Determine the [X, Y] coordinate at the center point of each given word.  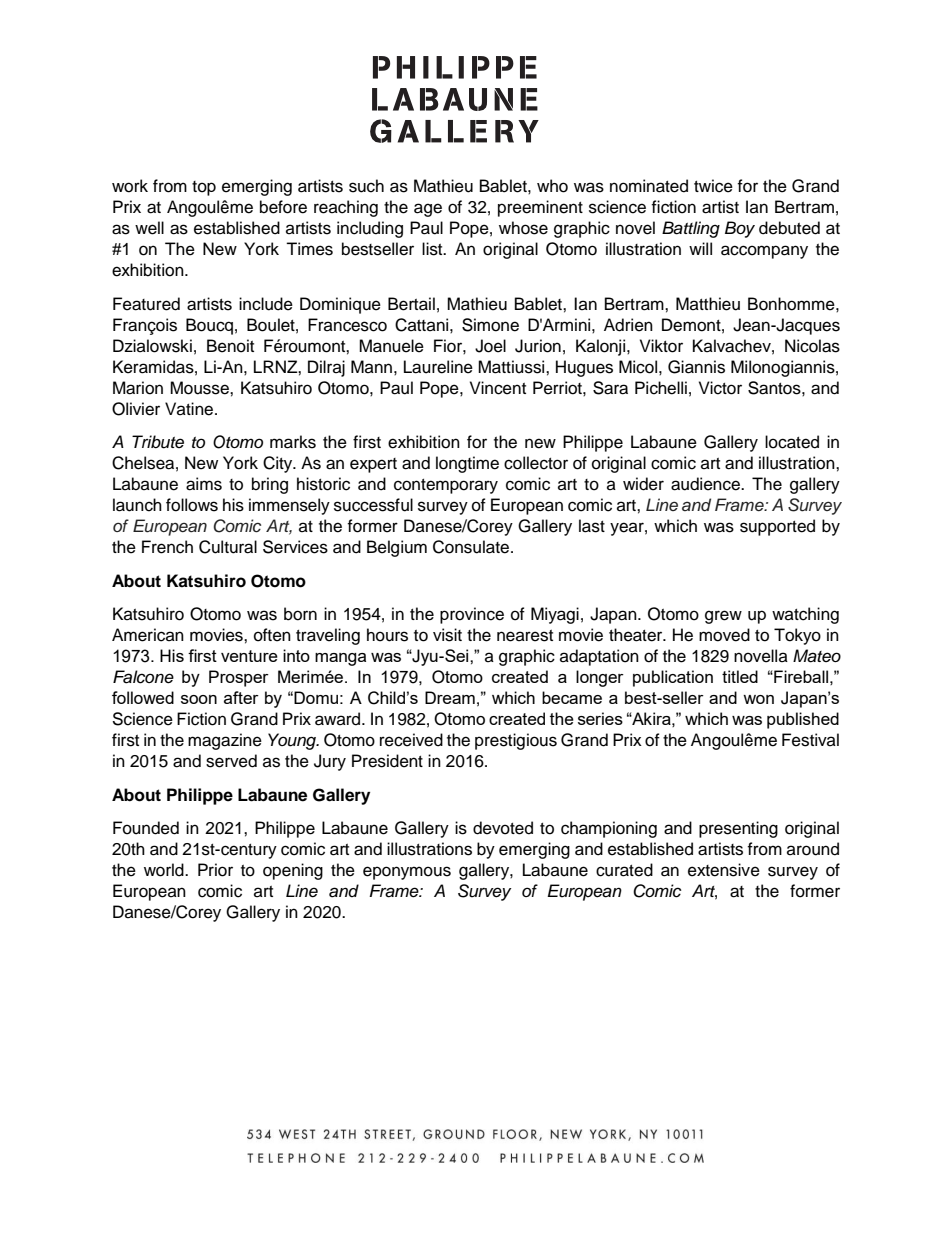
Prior [215, 870]
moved [724, 635]
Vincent [498, 388]
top [204, 188]
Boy [740, 229]
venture [249, 656]
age [428, 210]
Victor [720, 388]
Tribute [158, 442]
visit [447, 635]
